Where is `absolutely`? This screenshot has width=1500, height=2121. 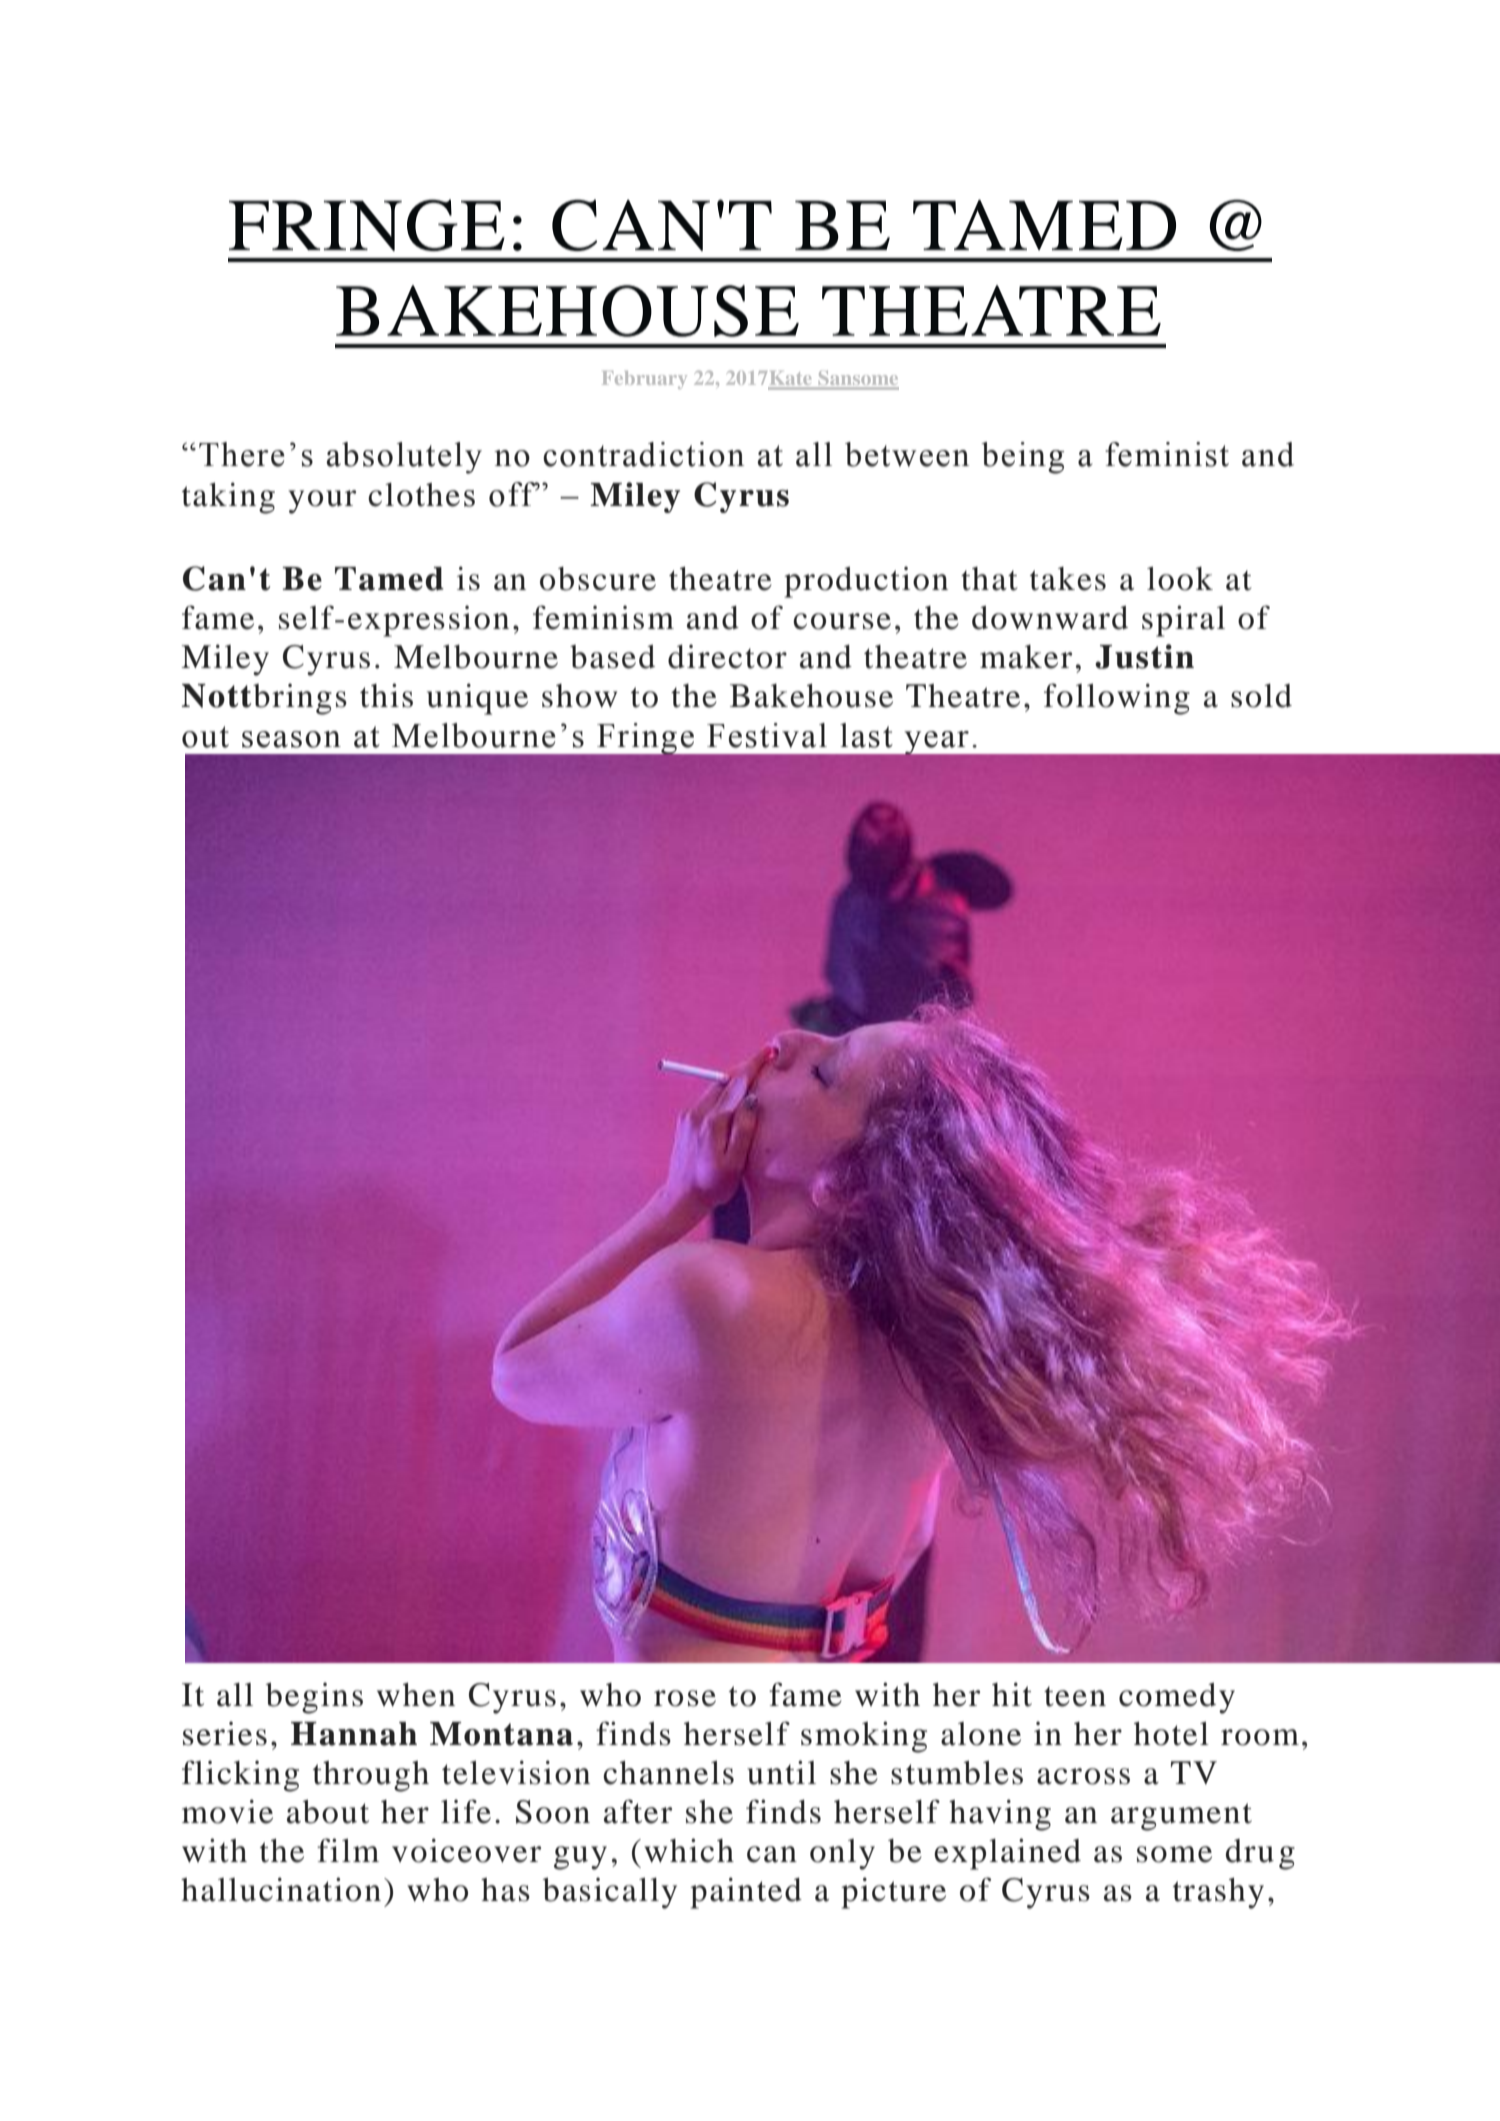 absolutely is located at coordinates (404, 458).
